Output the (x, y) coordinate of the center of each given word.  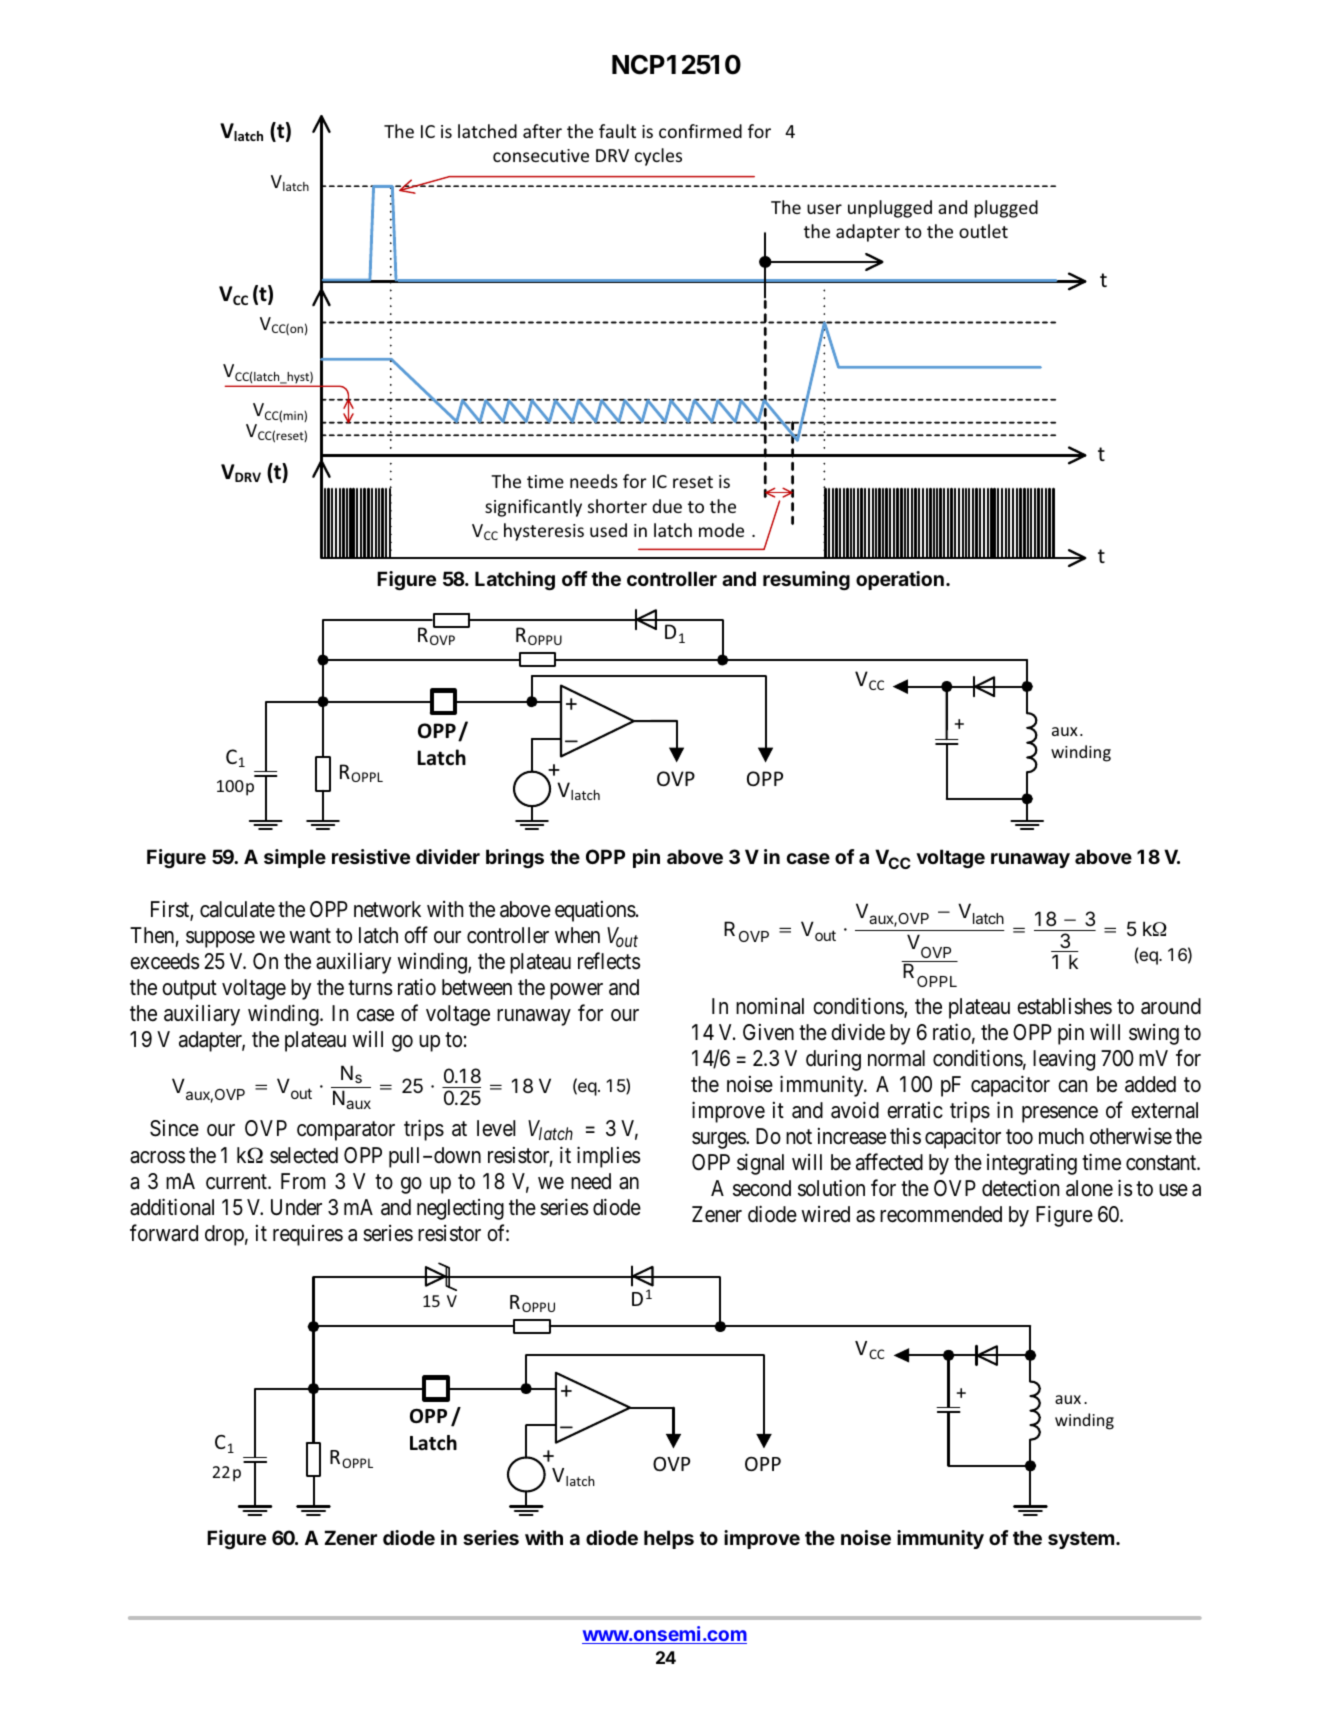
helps (669, 1539)
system (1081, 1540)
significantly (533, 508)
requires (308, 1235)
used (608, 530)
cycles (658, 157)
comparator (346, 1131)
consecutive (541, 155)
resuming (806, 580)
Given (768, 1032)
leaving (1064, 1060)
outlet (983, 231)
